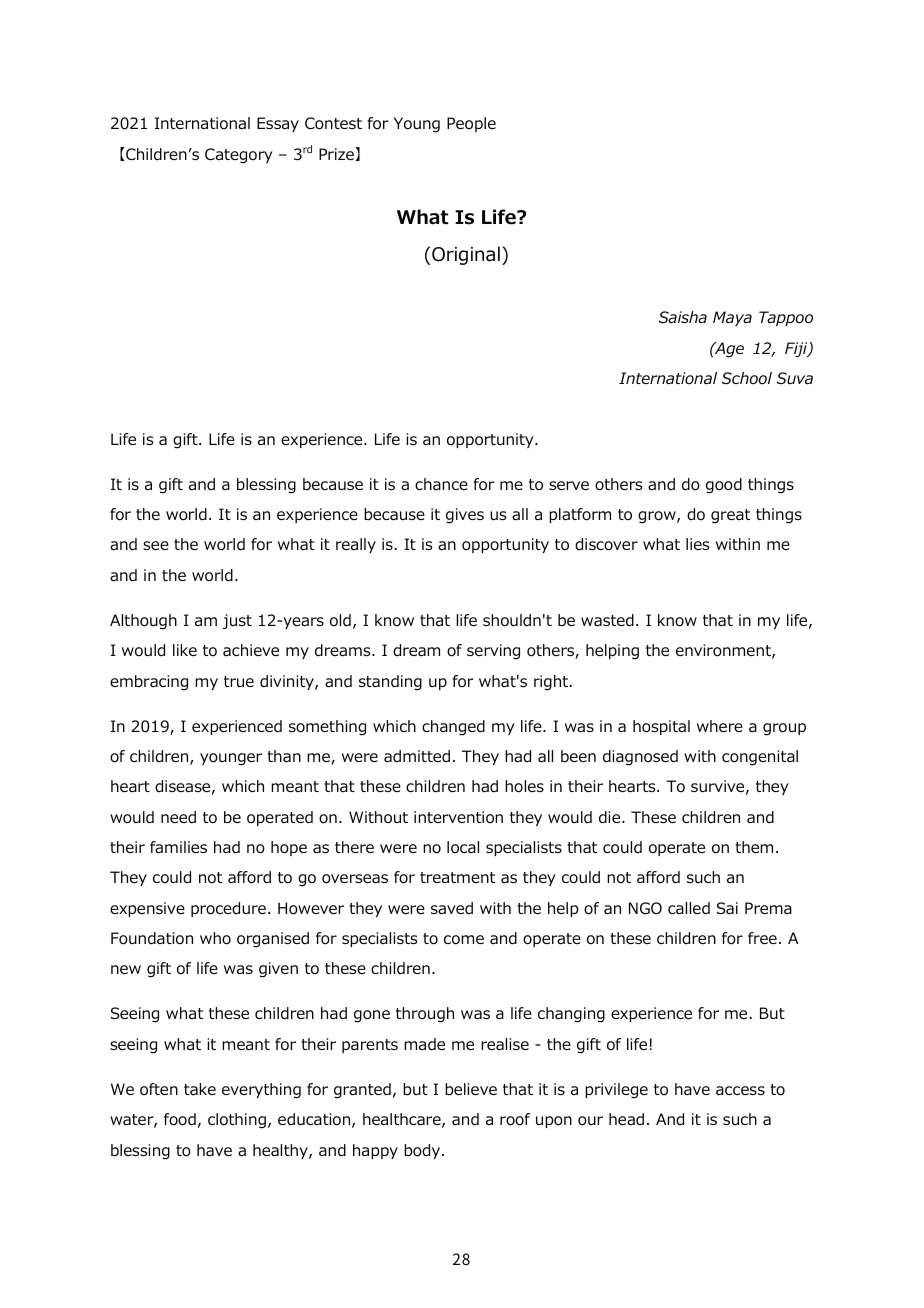 The image size is (924, 1308). Describe the element at coordinates (471, 1089) in the screenshot. I see `believe` at that location.
